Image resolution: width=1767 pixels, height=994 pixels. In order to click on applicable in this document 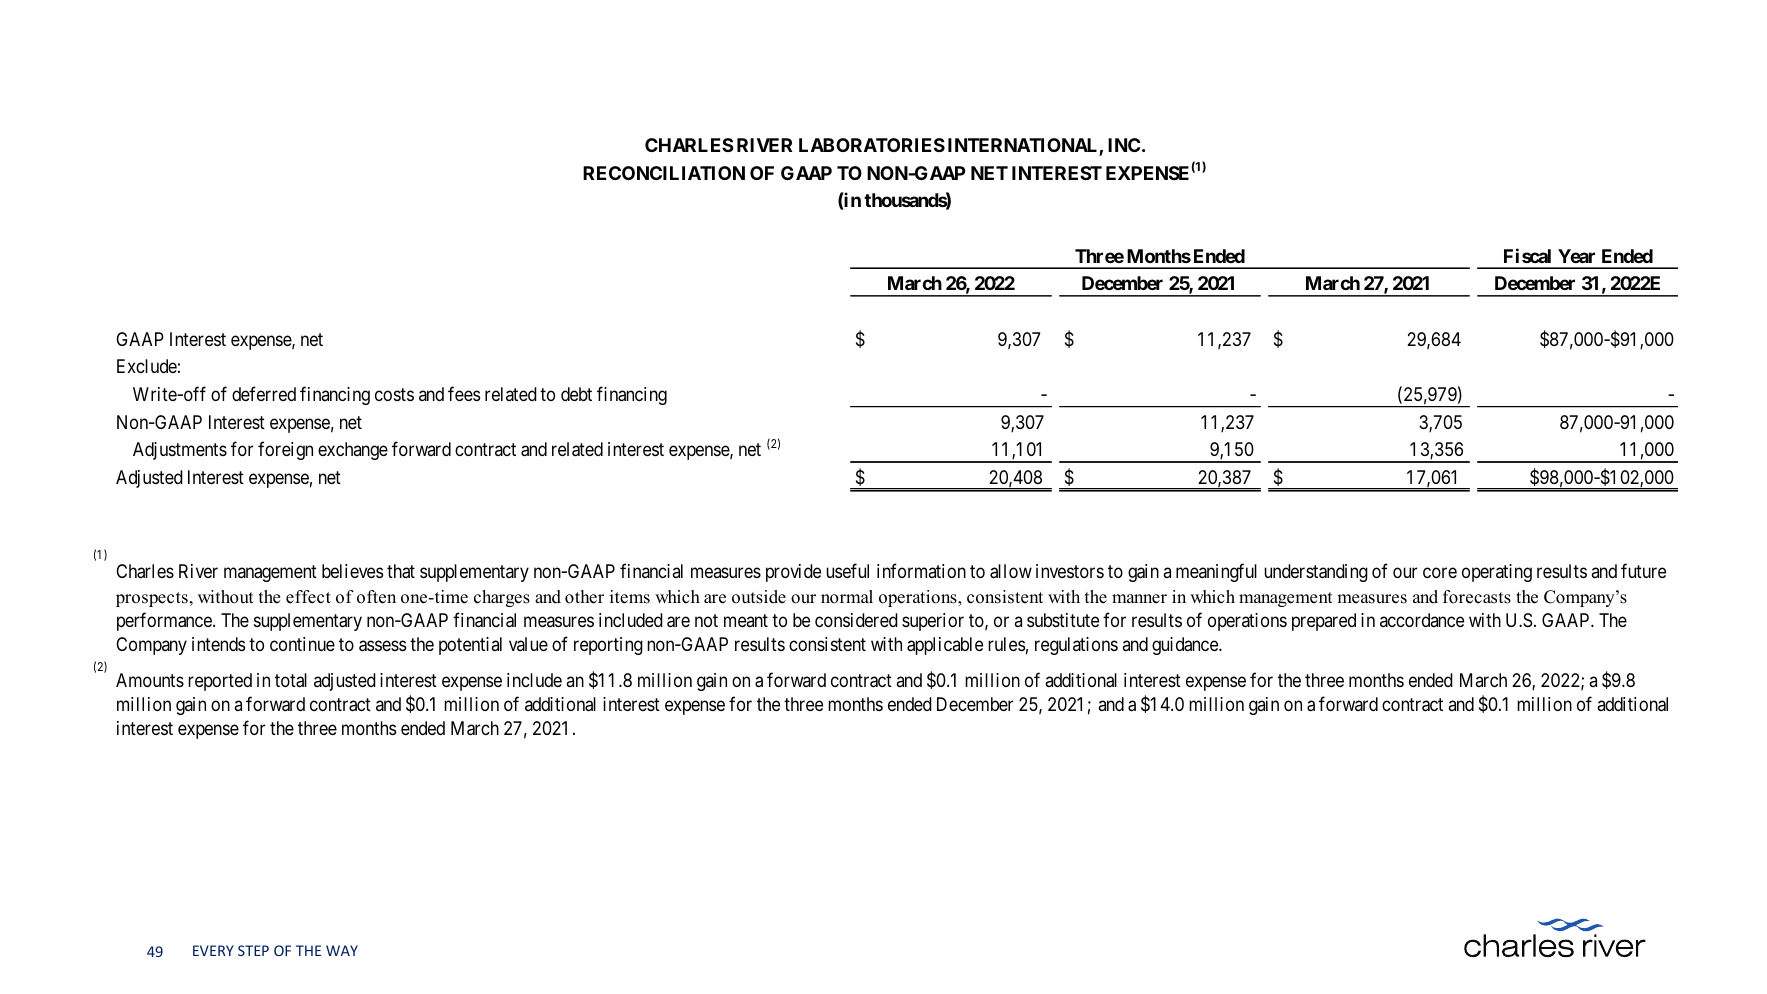, I will do `click(945, 646)`.
